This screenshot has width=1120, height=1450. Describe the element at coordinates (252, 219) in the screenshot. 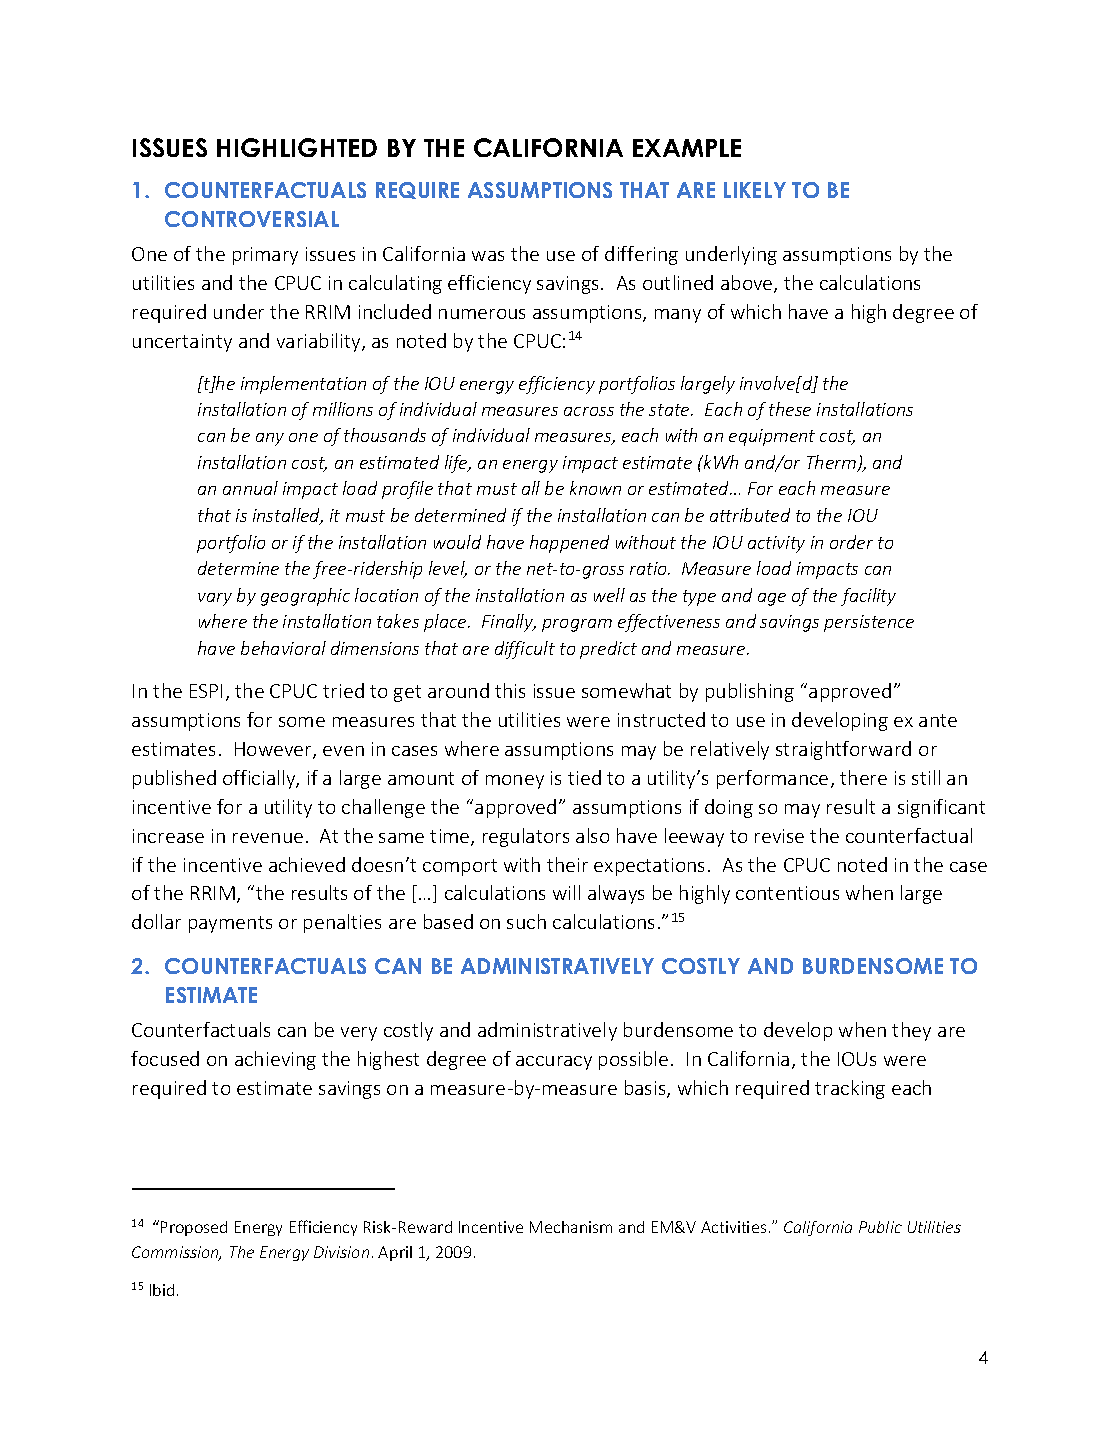

I see `CONTROVERSIAL` at that location.
